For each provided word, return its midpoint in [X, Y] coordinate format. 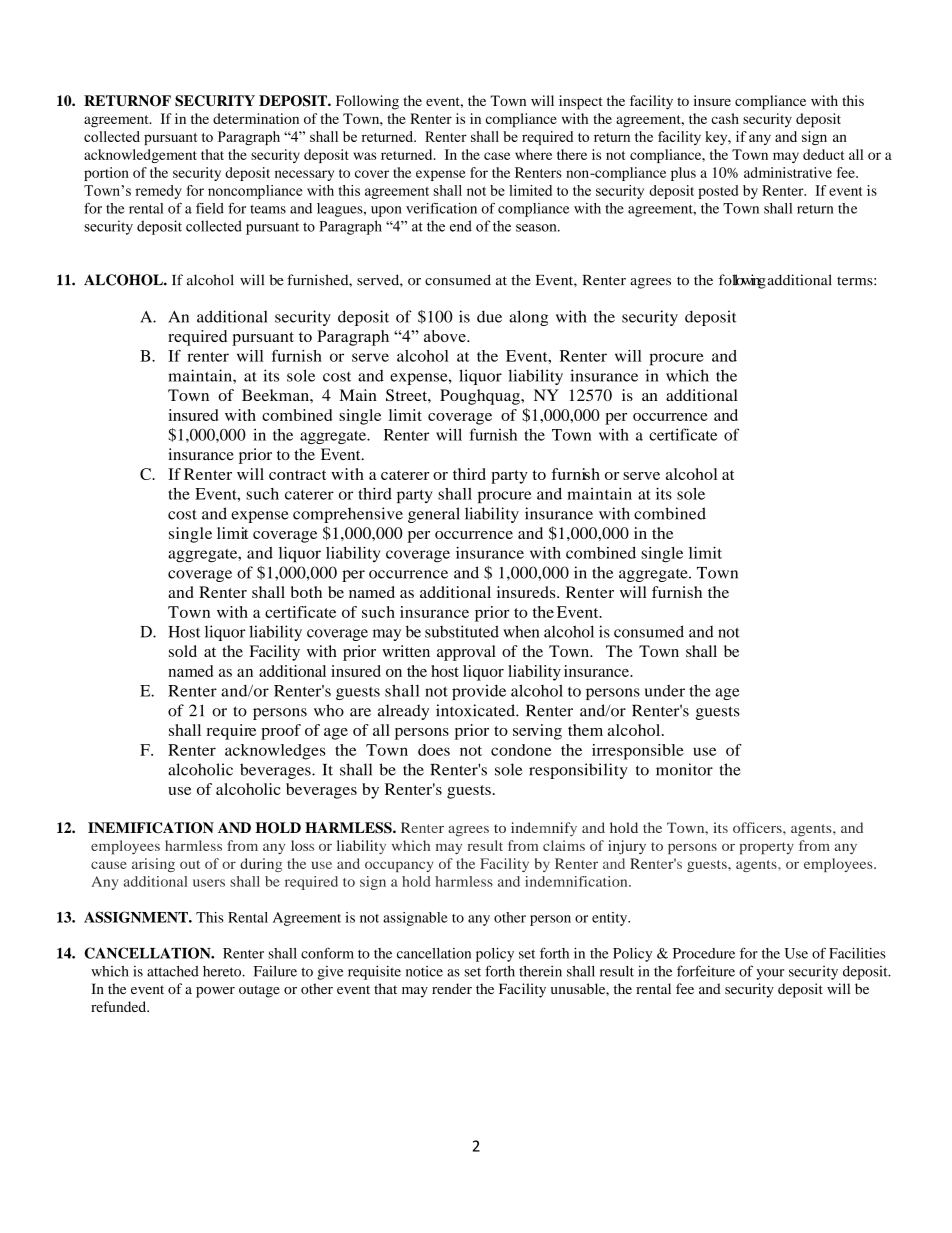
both [306, 592]
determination [256, 118]
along [528, 318]
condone [521, 750]
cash [725, 118]
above [446, 336]
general [434, 515]
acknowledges [275, 752]
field [210, 208]
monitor [684, 769]
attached [173, 971]
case [497, 156]
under [665, 691]
